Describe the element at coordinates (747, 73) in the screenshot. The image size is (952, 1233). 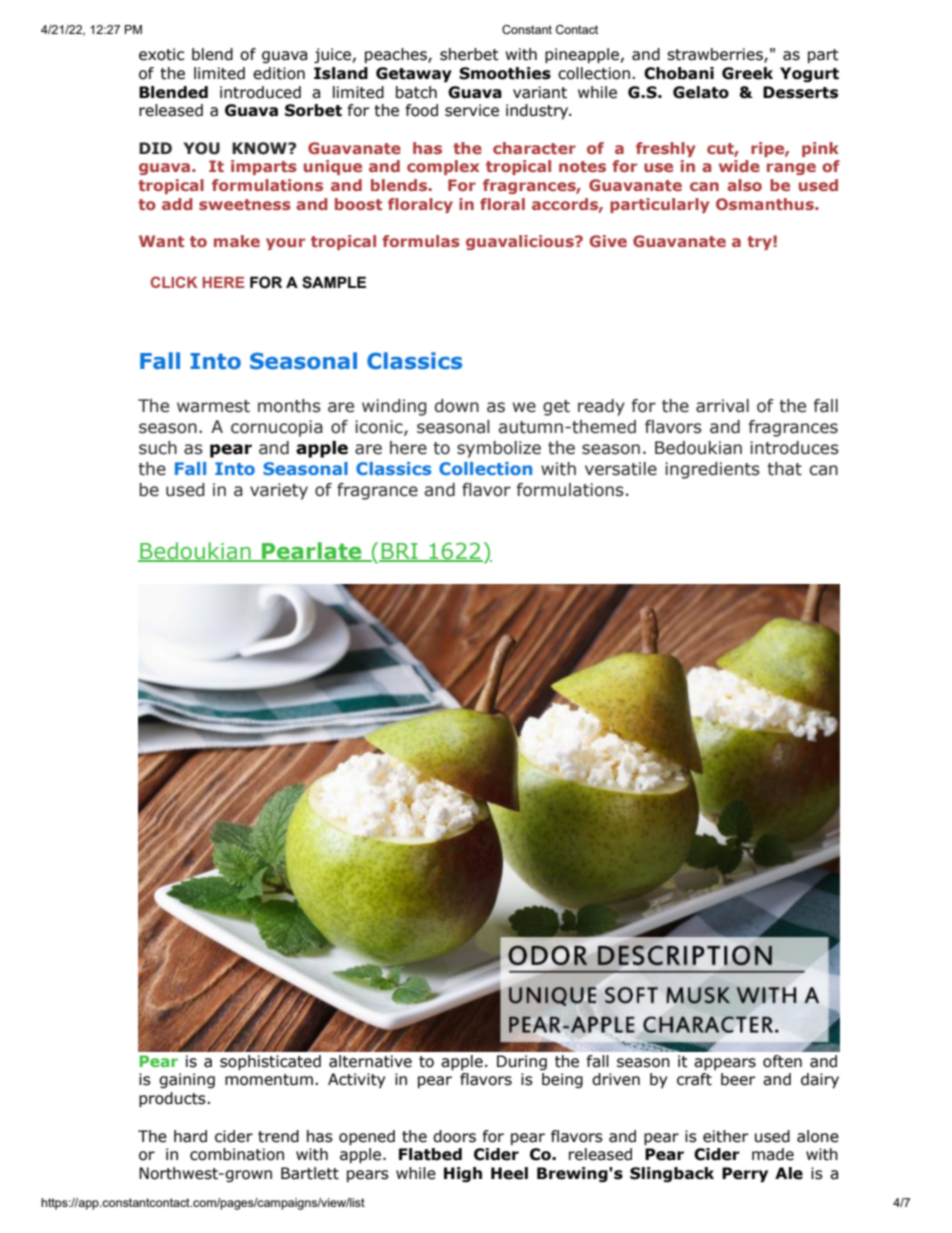
I see `Greek` at that location.
